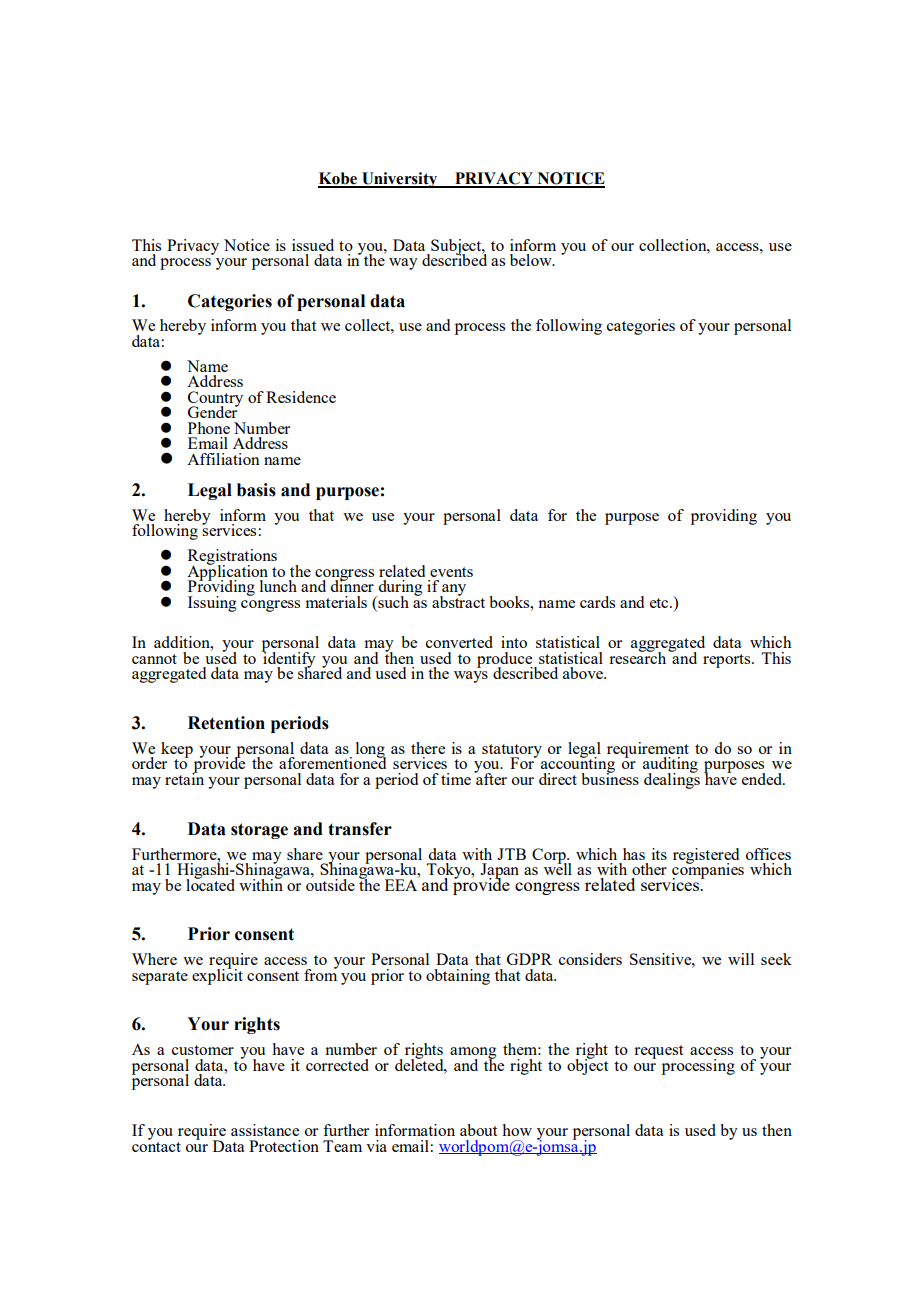  I want to click on assistance, so click(265, 1130).
